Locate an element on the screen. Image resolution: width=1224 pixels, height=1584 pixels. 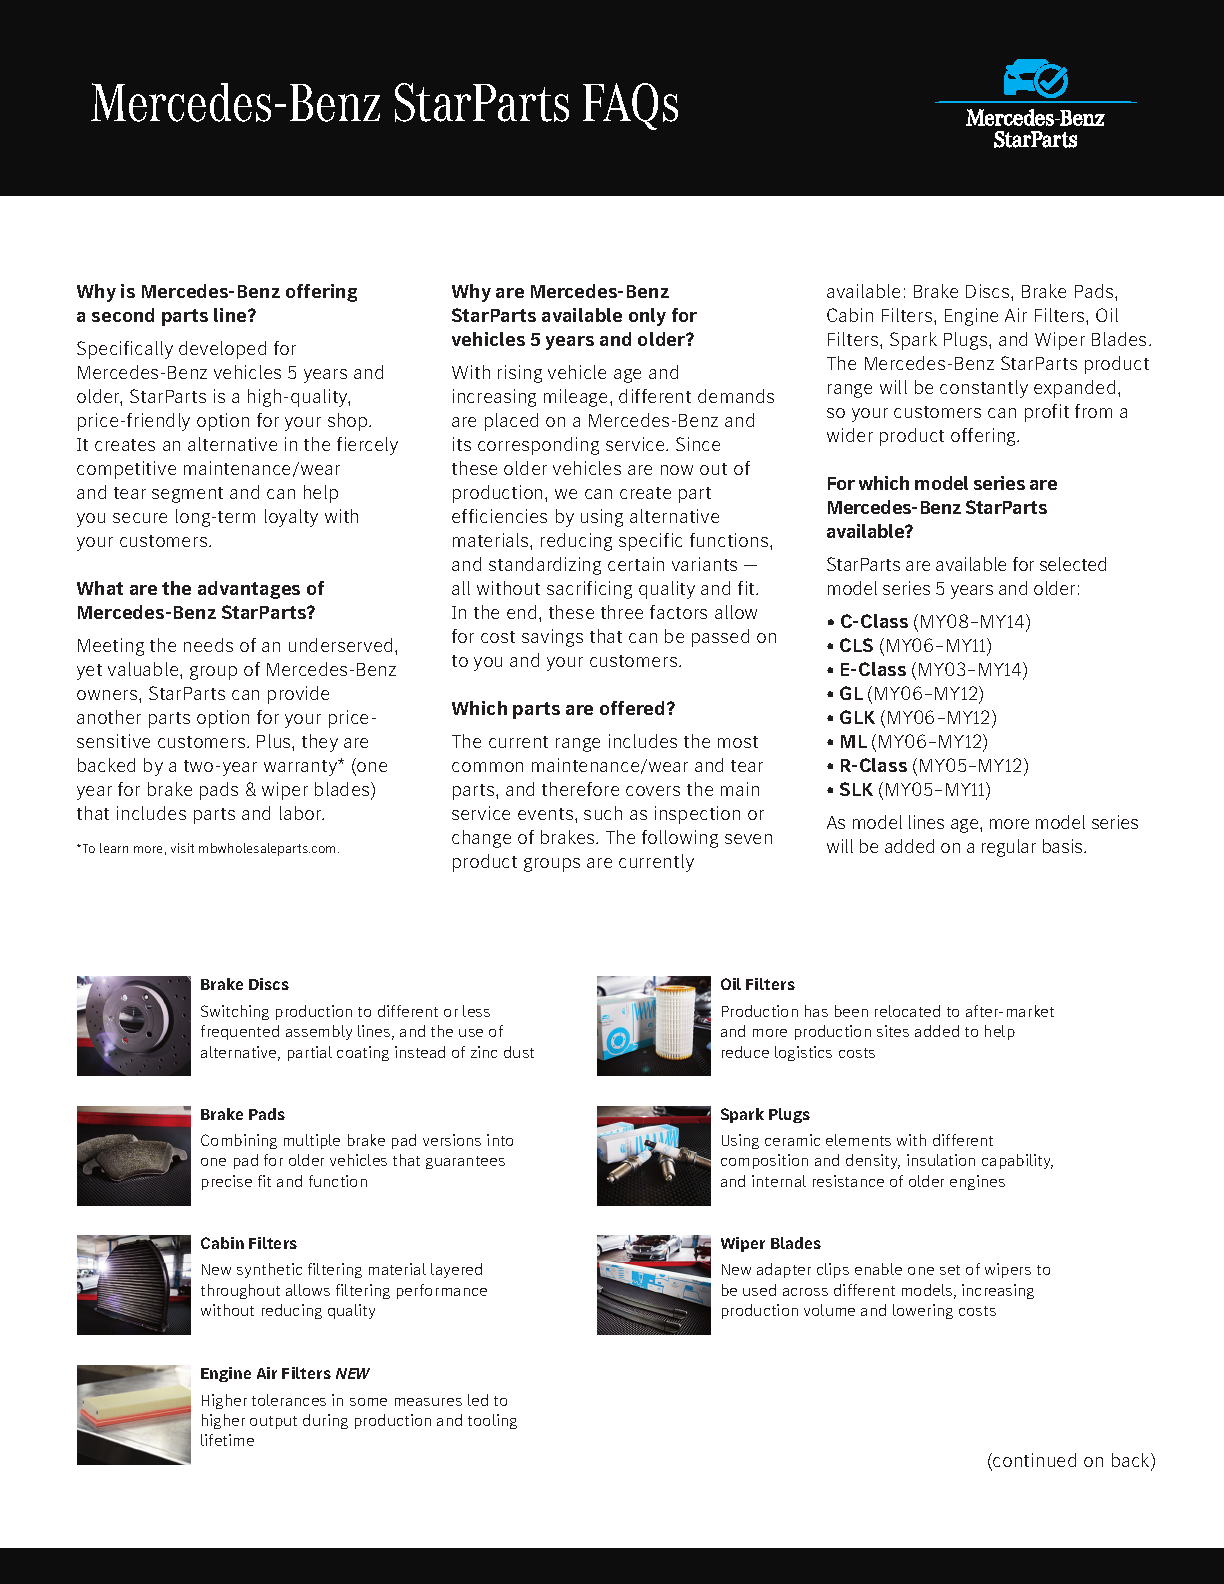
lifetime is located at coordinates (227, 1440).
